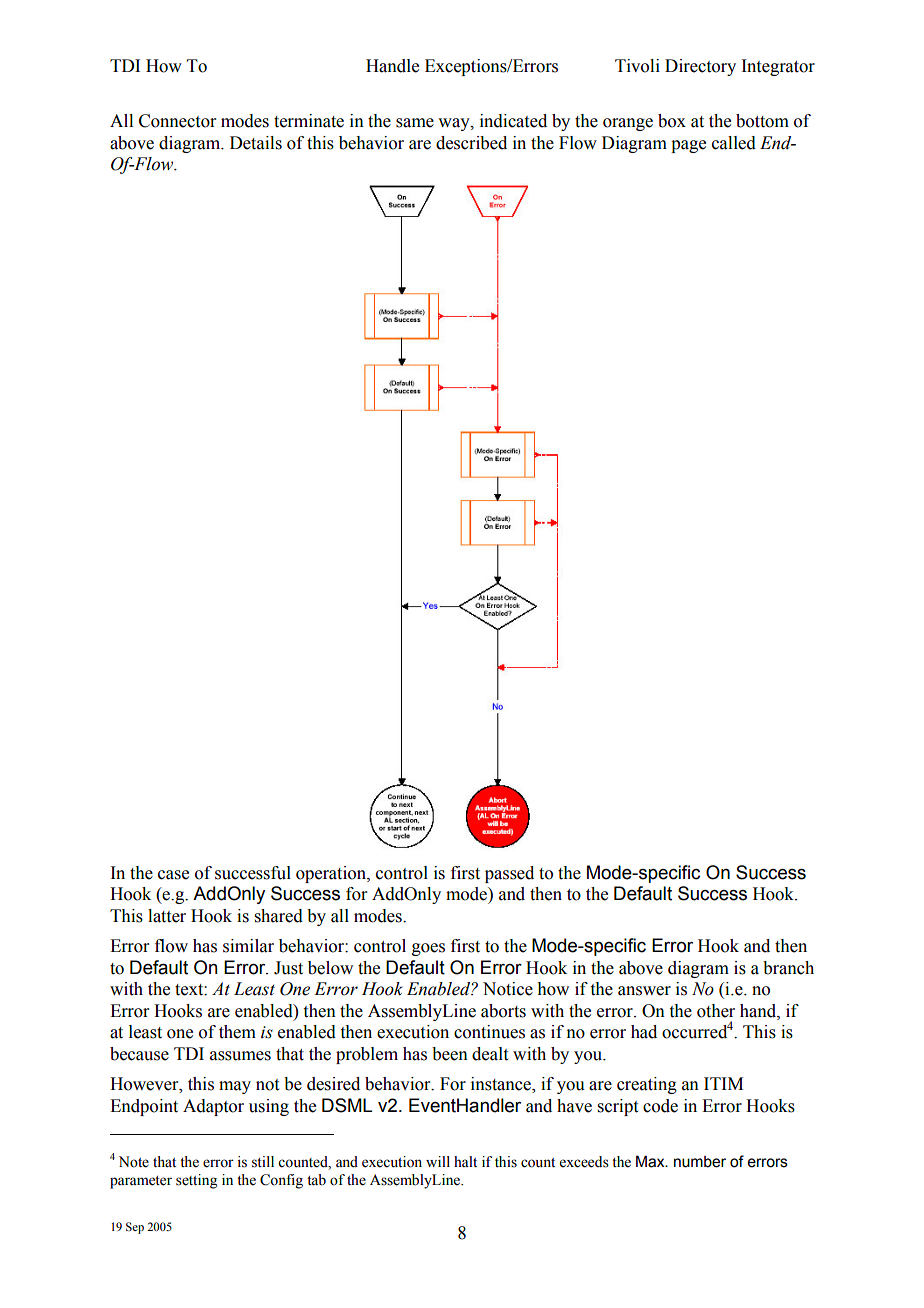  I want to click on Notice, so click(508, 989).
